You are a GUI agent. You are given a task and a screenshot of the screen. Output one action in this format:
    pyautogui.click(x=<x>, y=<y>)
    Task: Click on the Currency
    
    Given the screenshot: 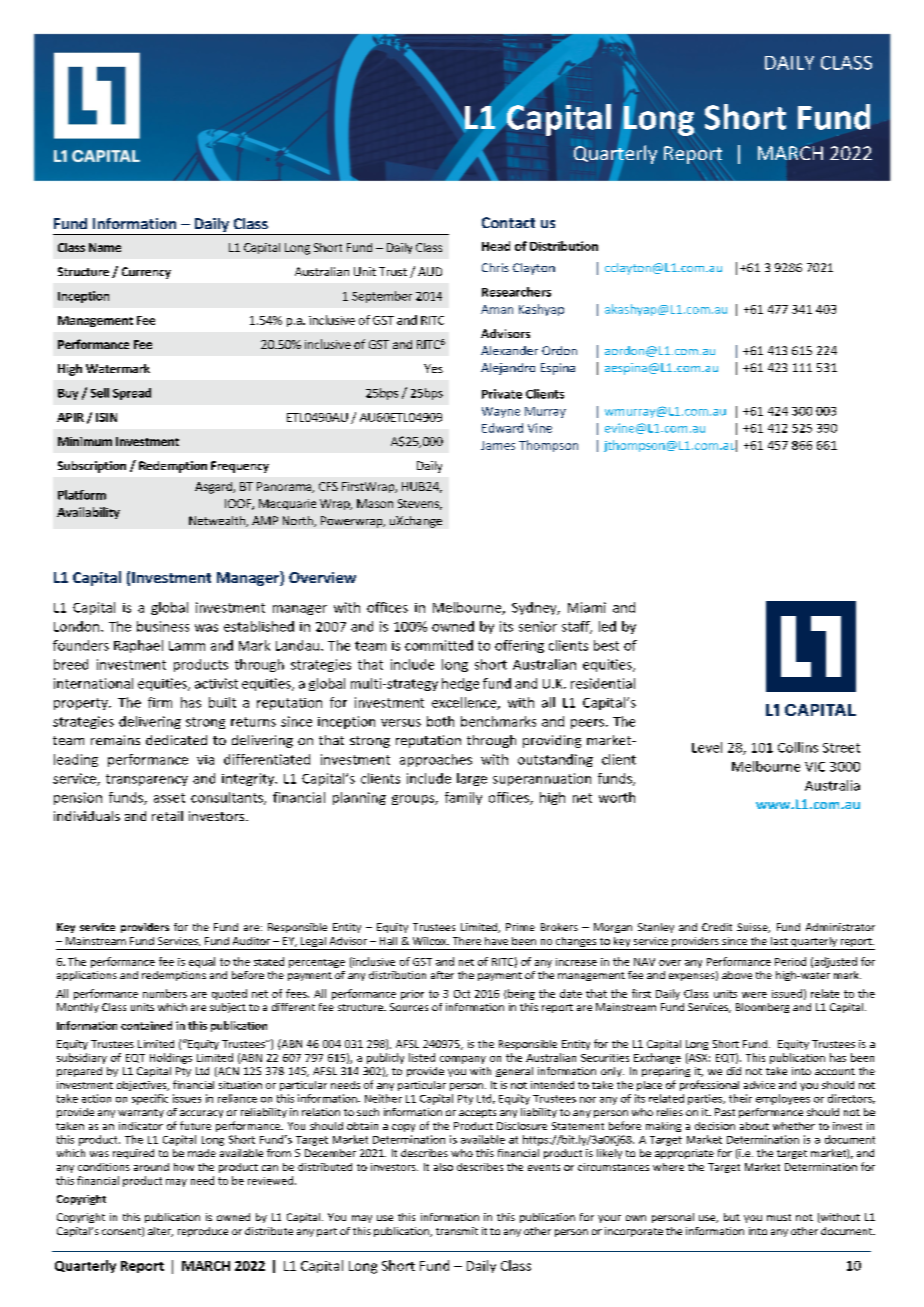 What is the action you would take?
    pyautogui.click(x=146, y=273)
